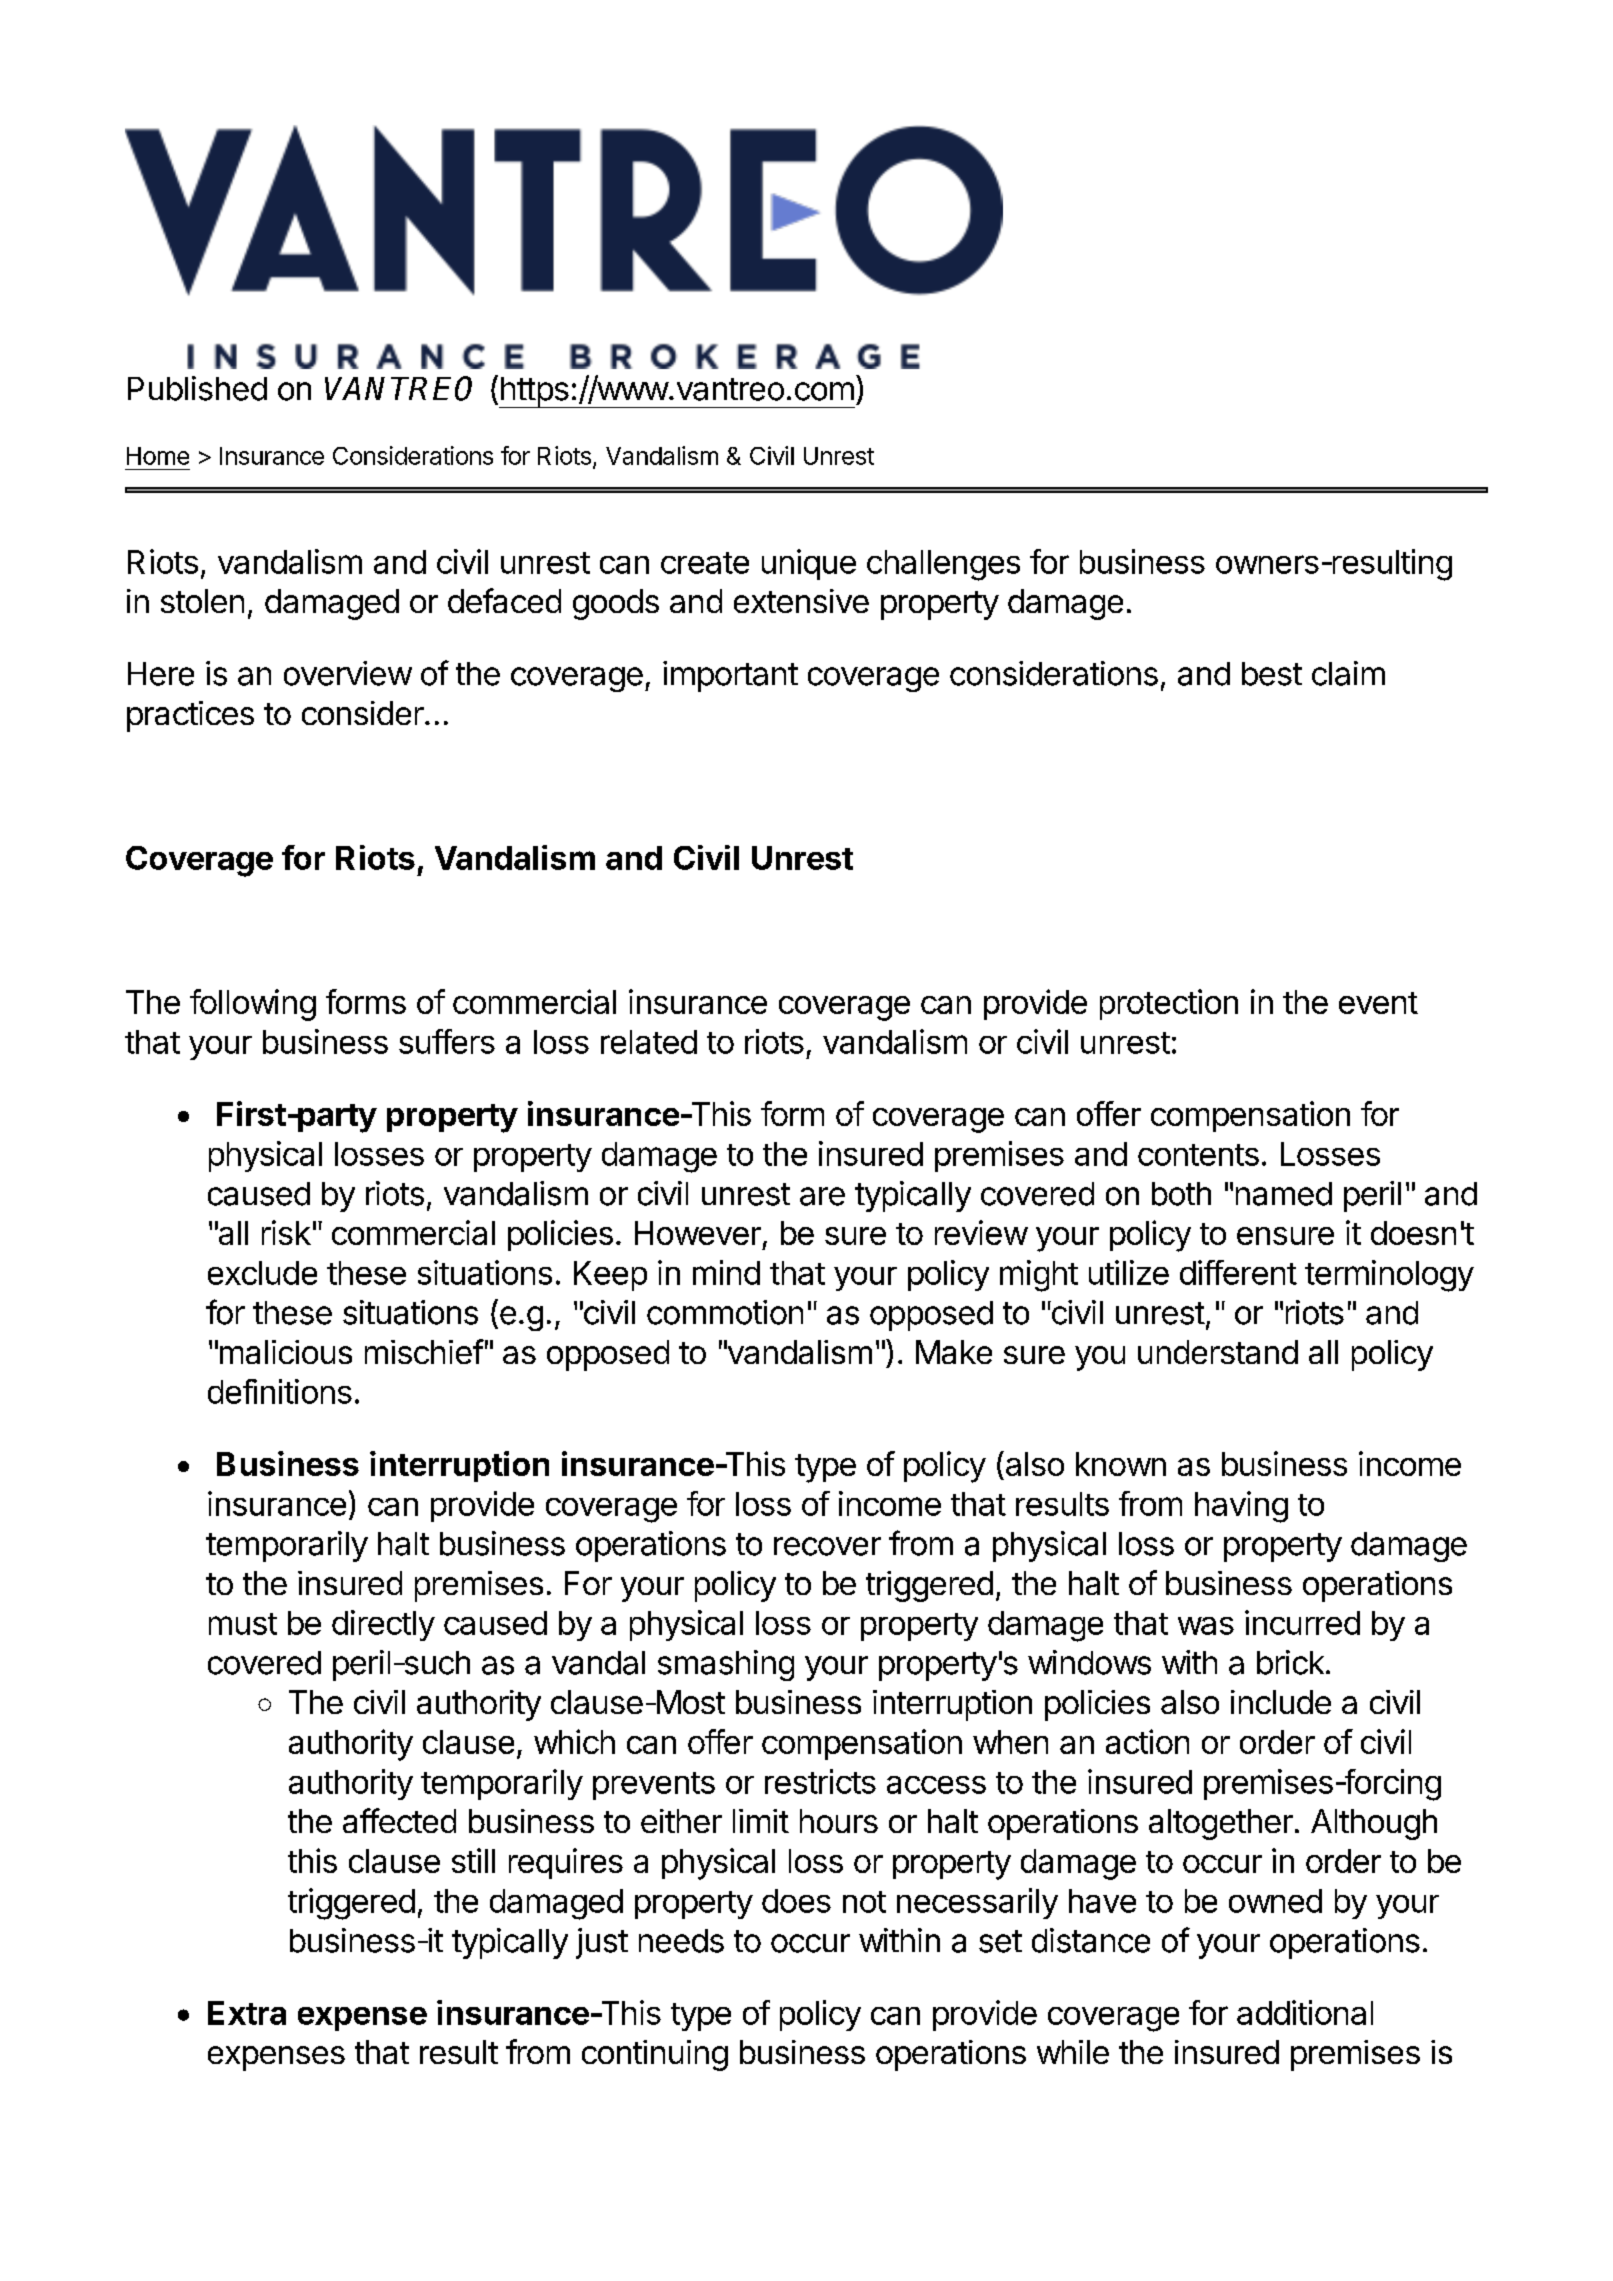 The image size is (1613, 2281). What do you see at coordinates (822, 1196) in the page?
I see `are` at bounding box center [822, 1196].
